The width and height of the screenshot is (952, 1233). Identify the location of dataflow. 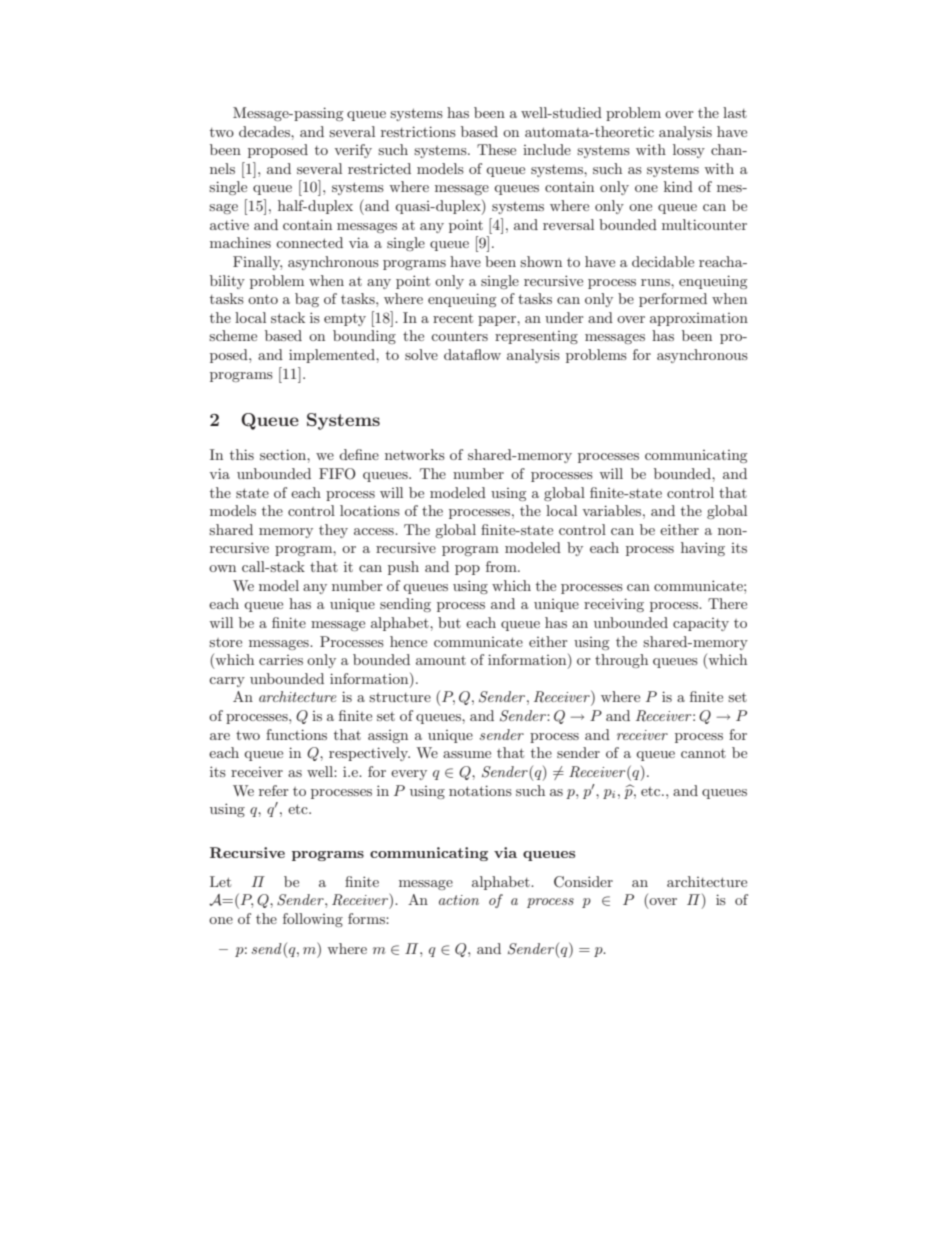
(472, 354).
